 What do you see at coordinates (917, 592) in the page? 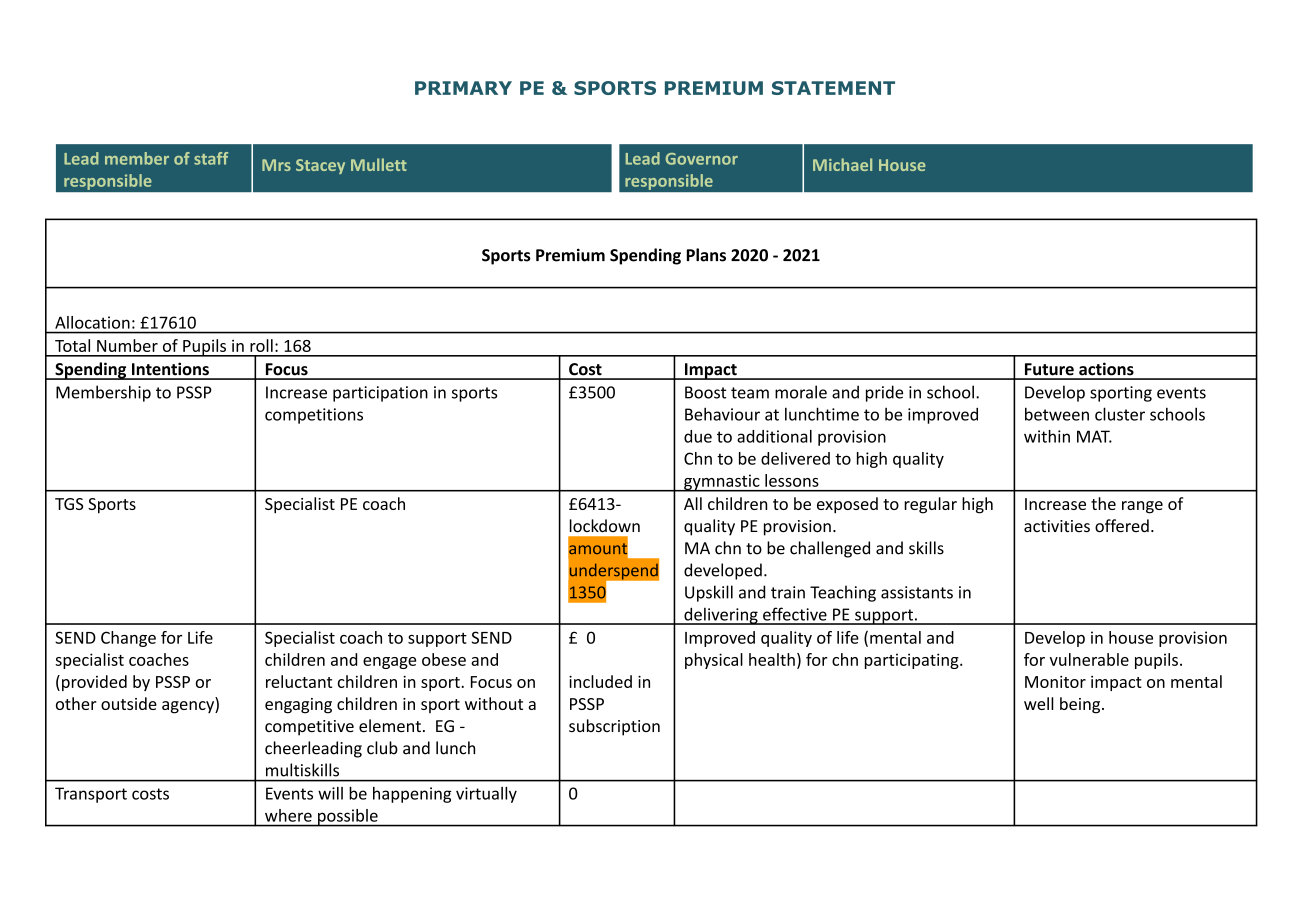
I see `assistants` at bounding box center [917, 592].
